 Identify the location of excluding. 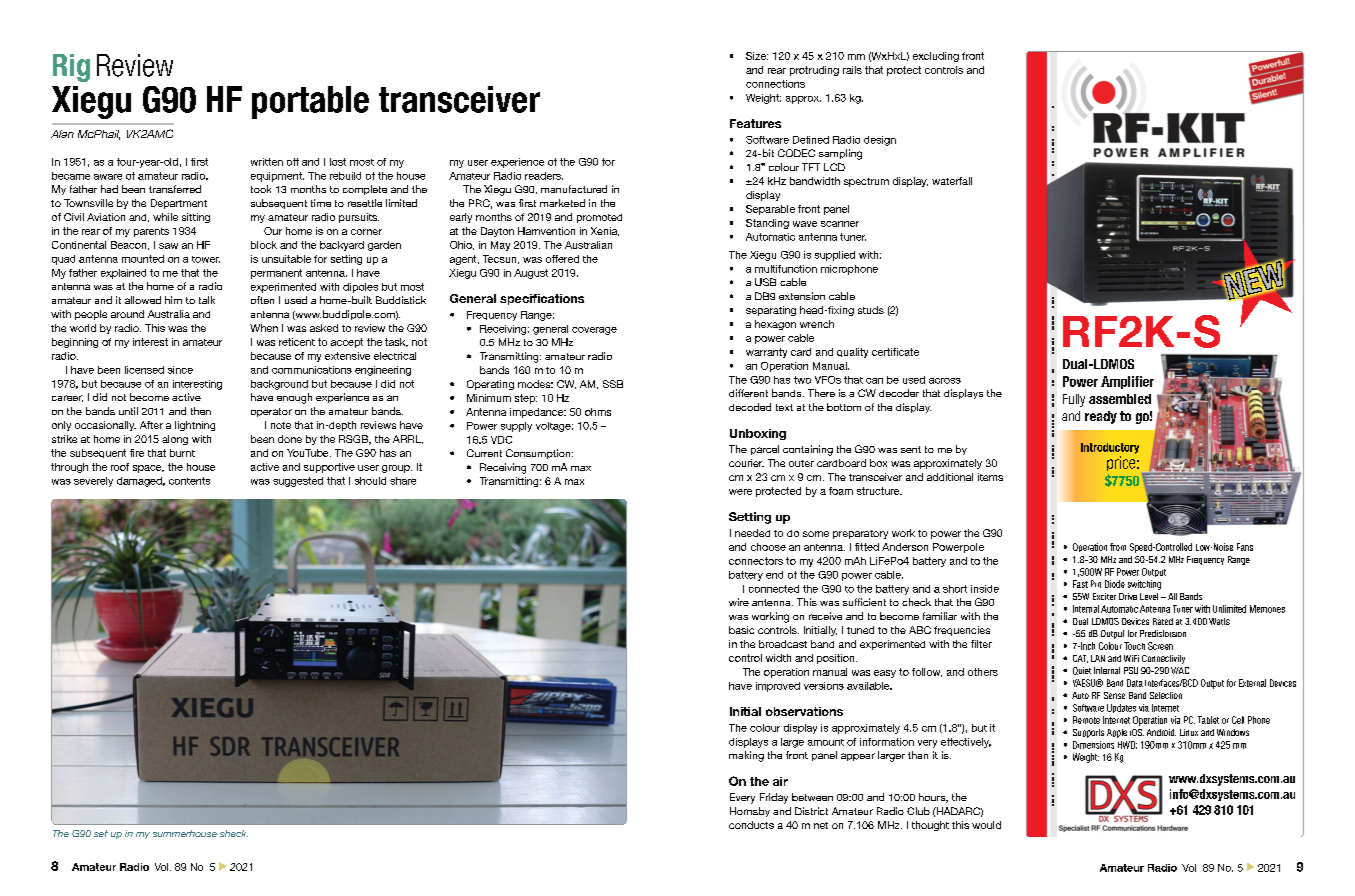
(936, 57).
